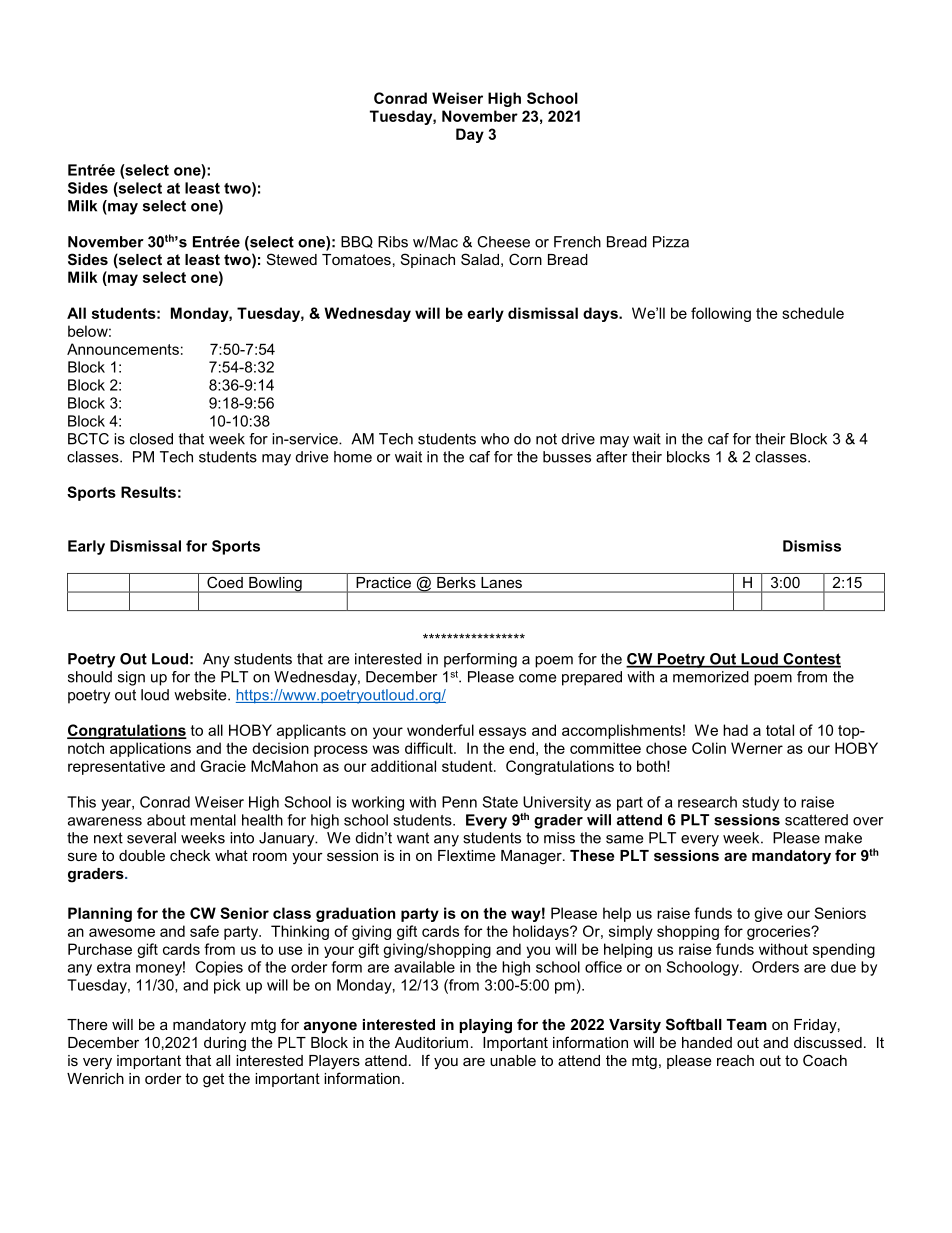 Image resolution: width=952 pixels, height=1233 pixels. What do you see at coordinates (813, 313) in the image?
I see `schedule` at bounding box center [813, 313].
